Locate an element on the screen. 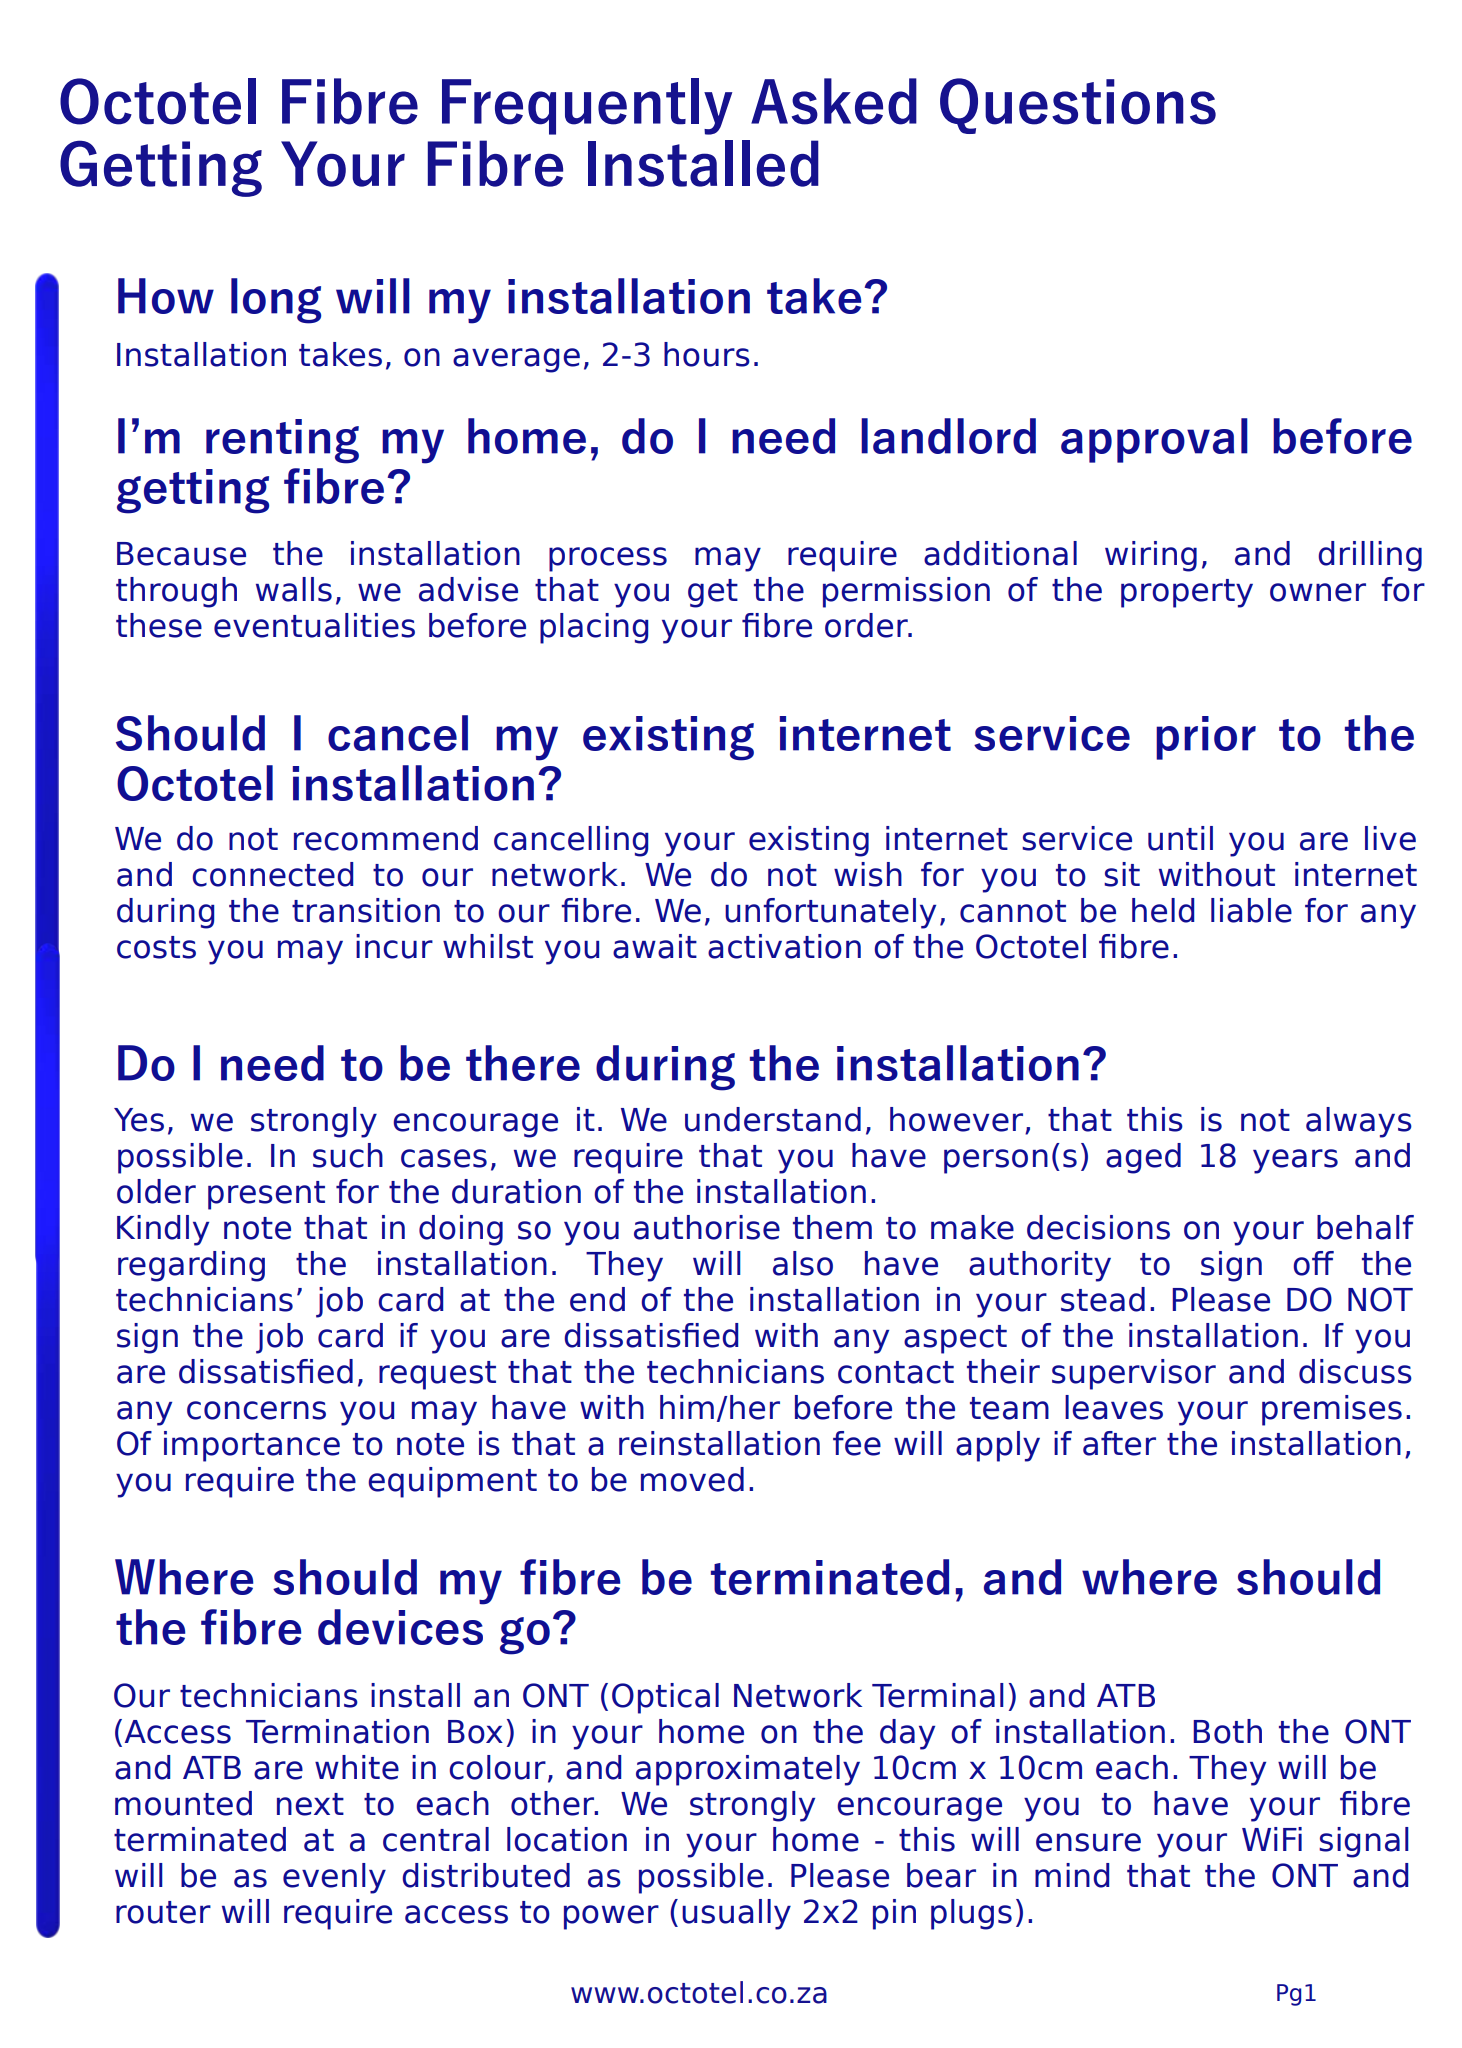  evenly is located at coordinates (334, 1878).
